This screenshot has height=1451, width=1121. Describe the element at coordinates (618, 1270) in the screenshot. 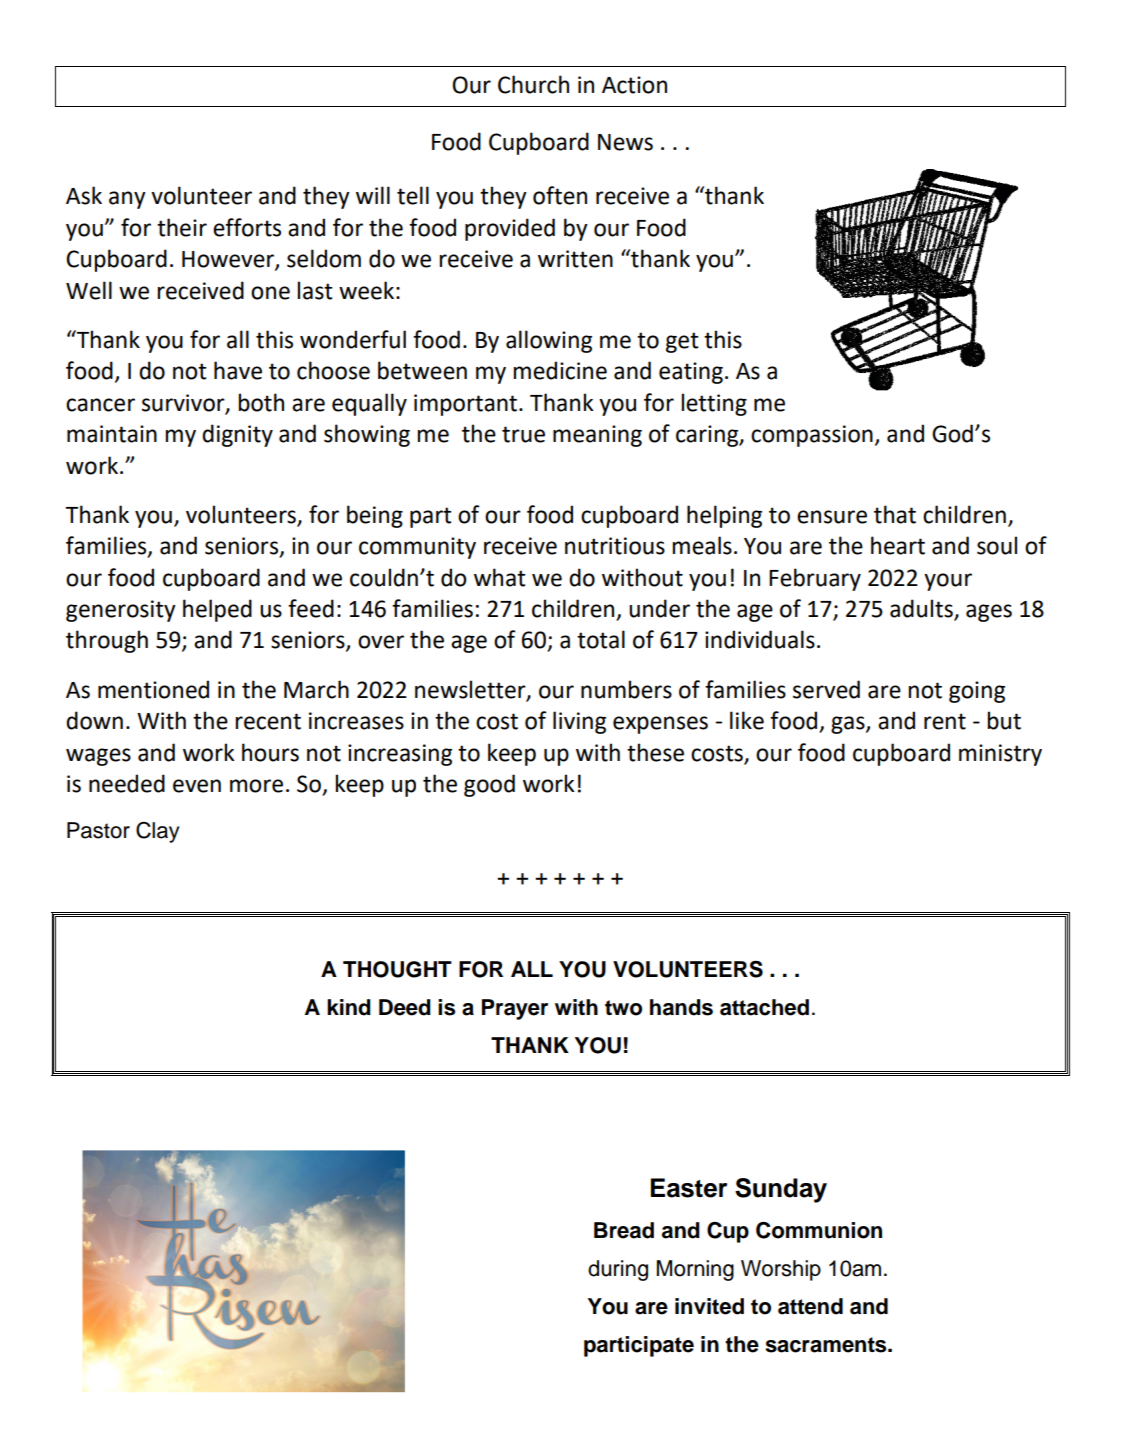

I see `during` at that location.
